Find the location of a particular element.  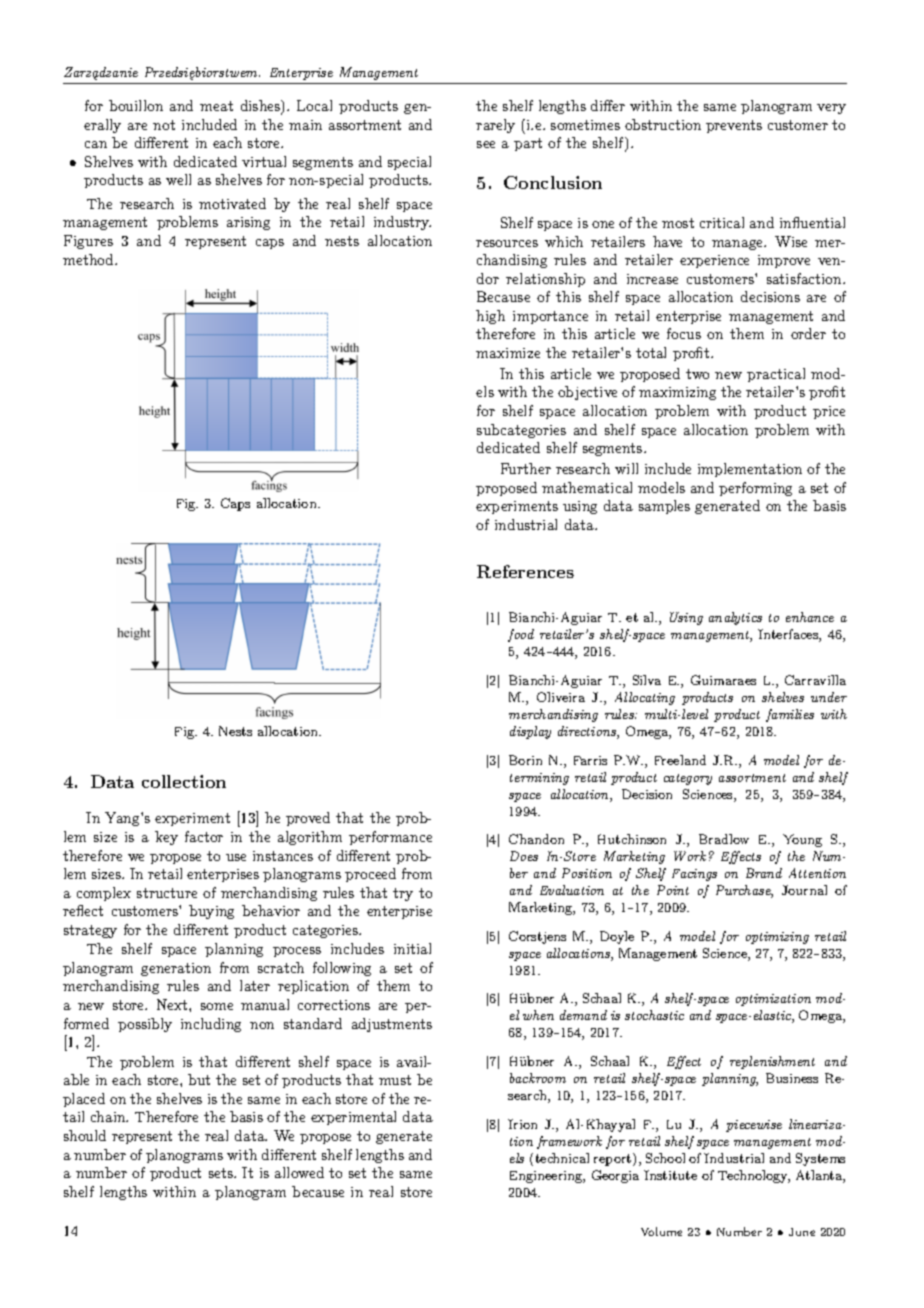

prevents is located at coordinates (734, 126).
